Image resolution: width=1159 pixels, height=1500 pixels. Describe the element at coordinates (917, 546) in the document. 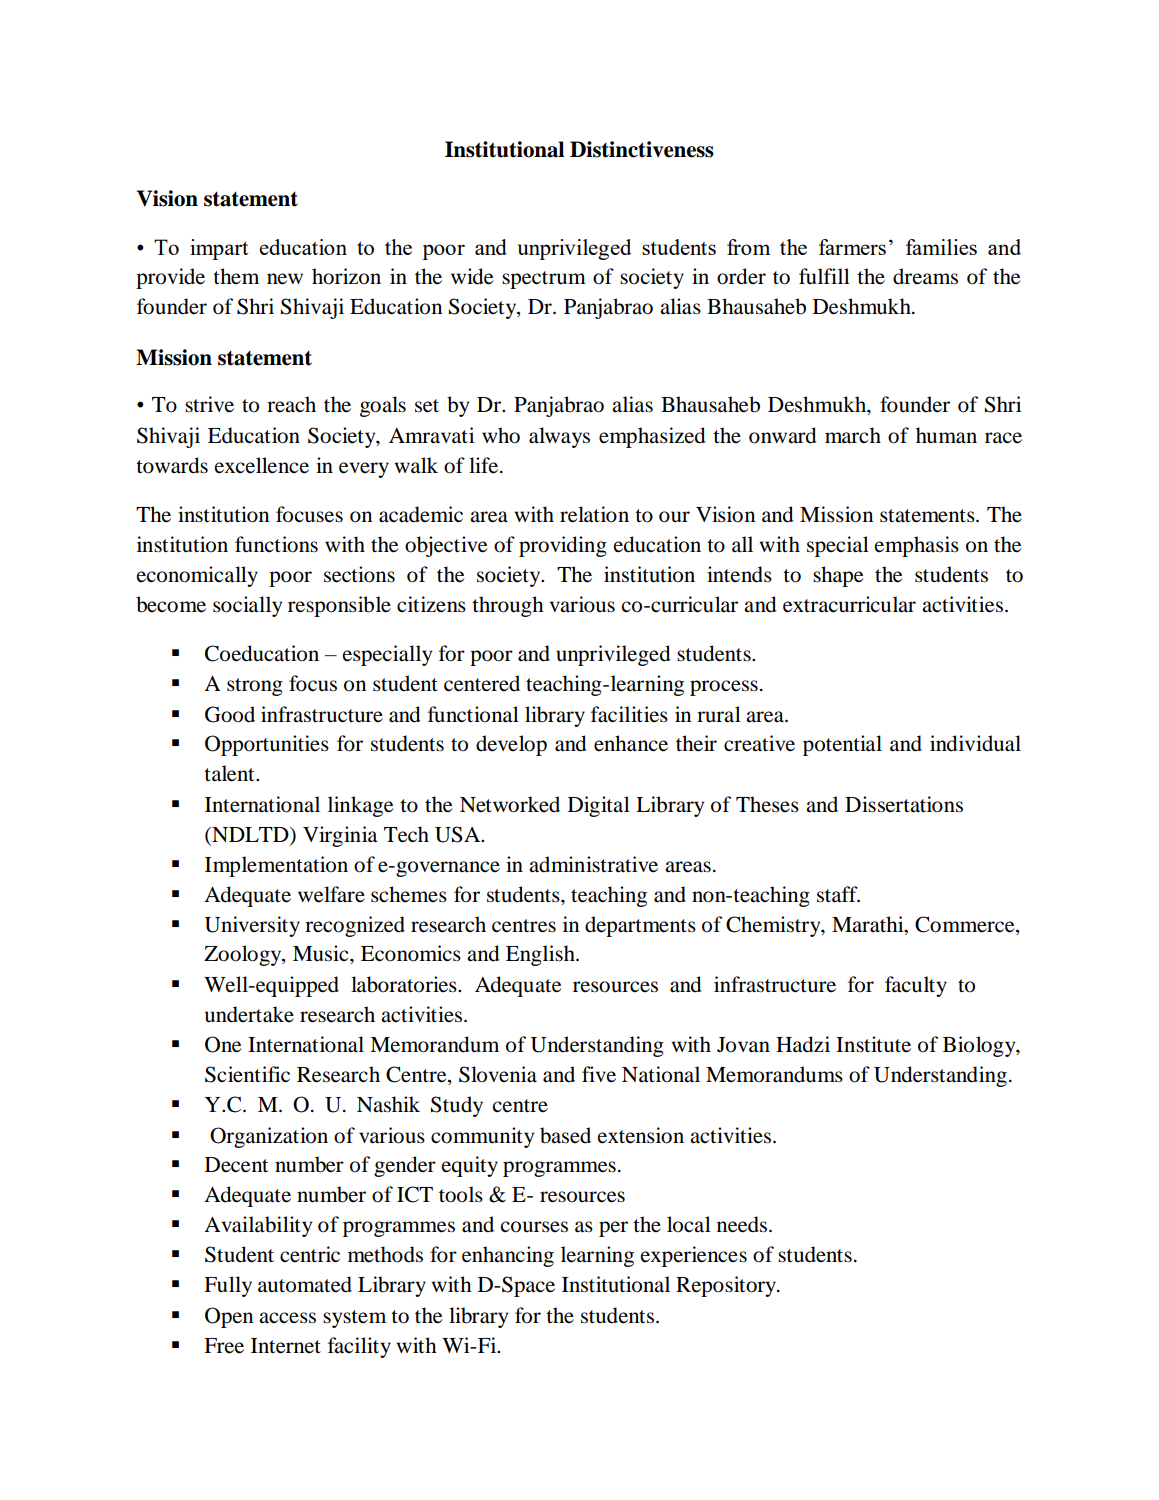

I see `emphasis` at that location.
